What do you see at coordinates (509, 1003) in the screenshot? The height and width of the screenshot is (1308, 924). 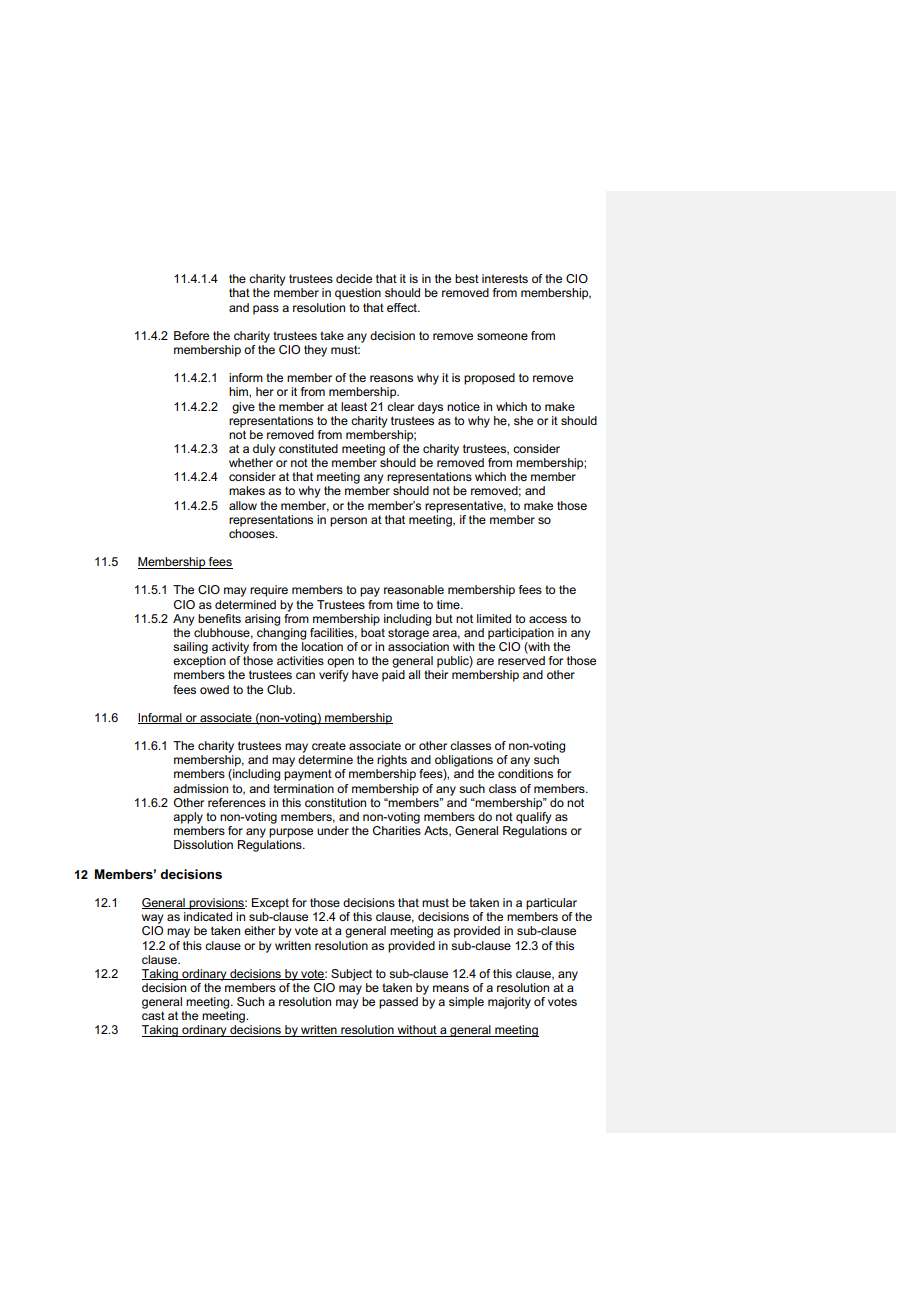 I see `majority` at bounding box center [509, 1003].
